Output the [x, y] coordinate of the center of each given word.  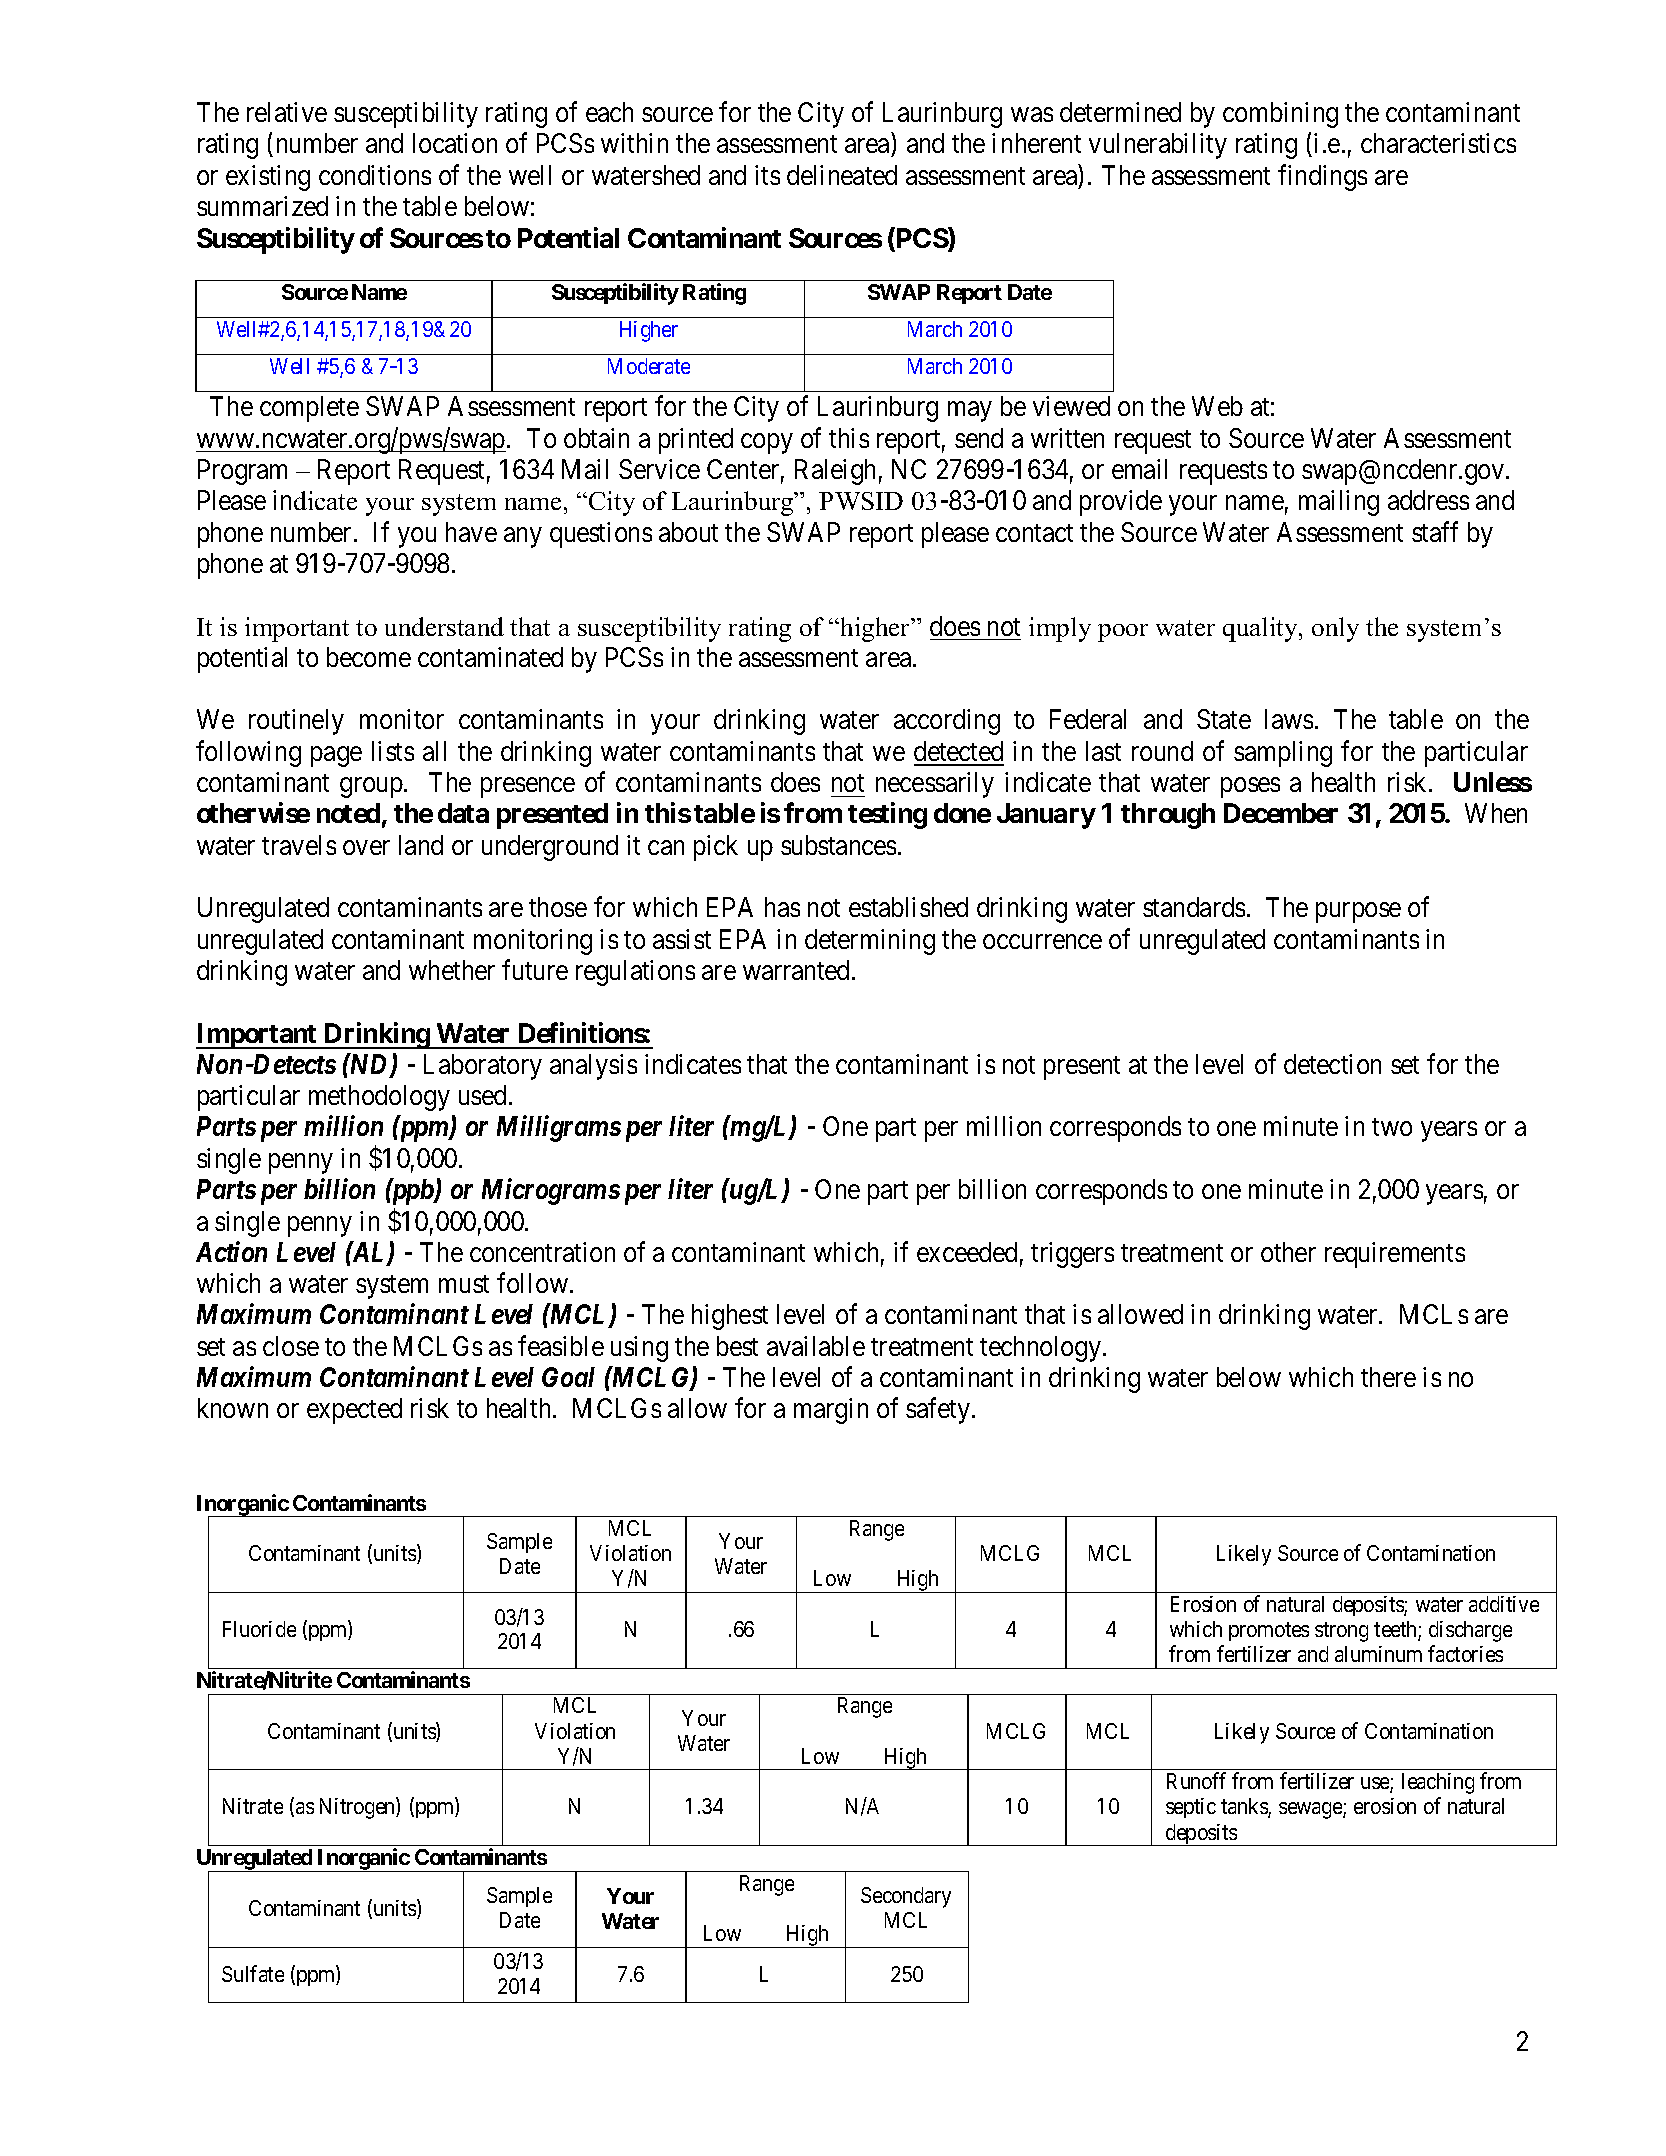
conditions [375, 175]
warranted [798, 970]
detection [1332, 1064]
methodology [379, 1098]
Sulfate [253, 1973]
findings [1322, 177]
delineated [842, 175]
